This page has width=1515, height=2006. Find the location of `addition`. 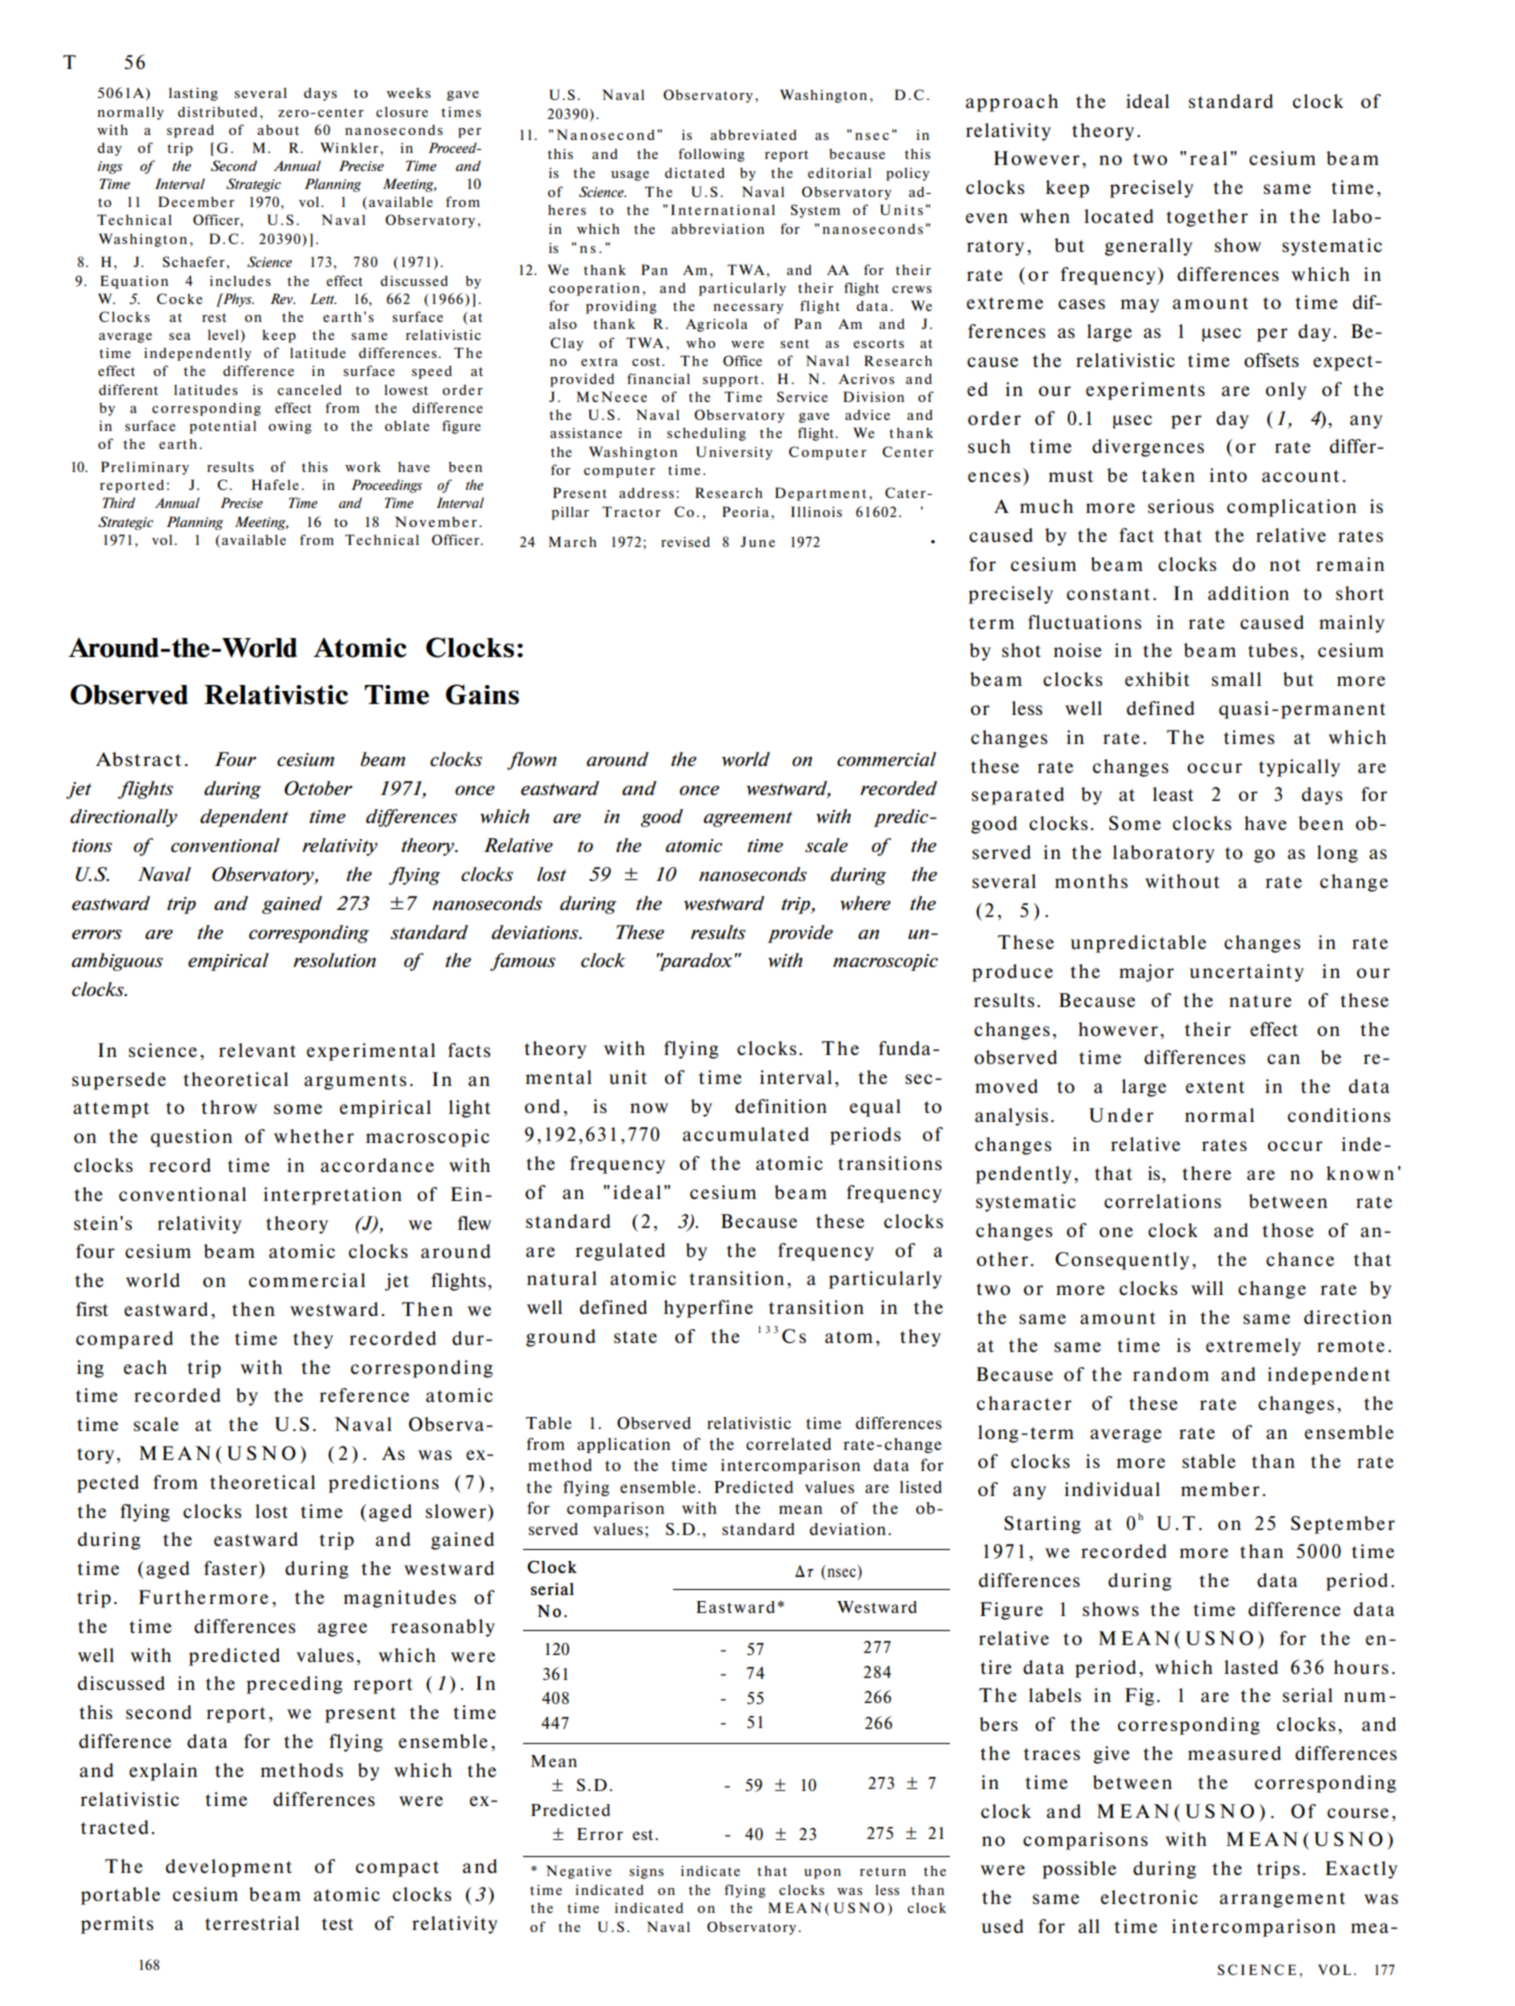

addition is located at coordinates (1248, 593).
